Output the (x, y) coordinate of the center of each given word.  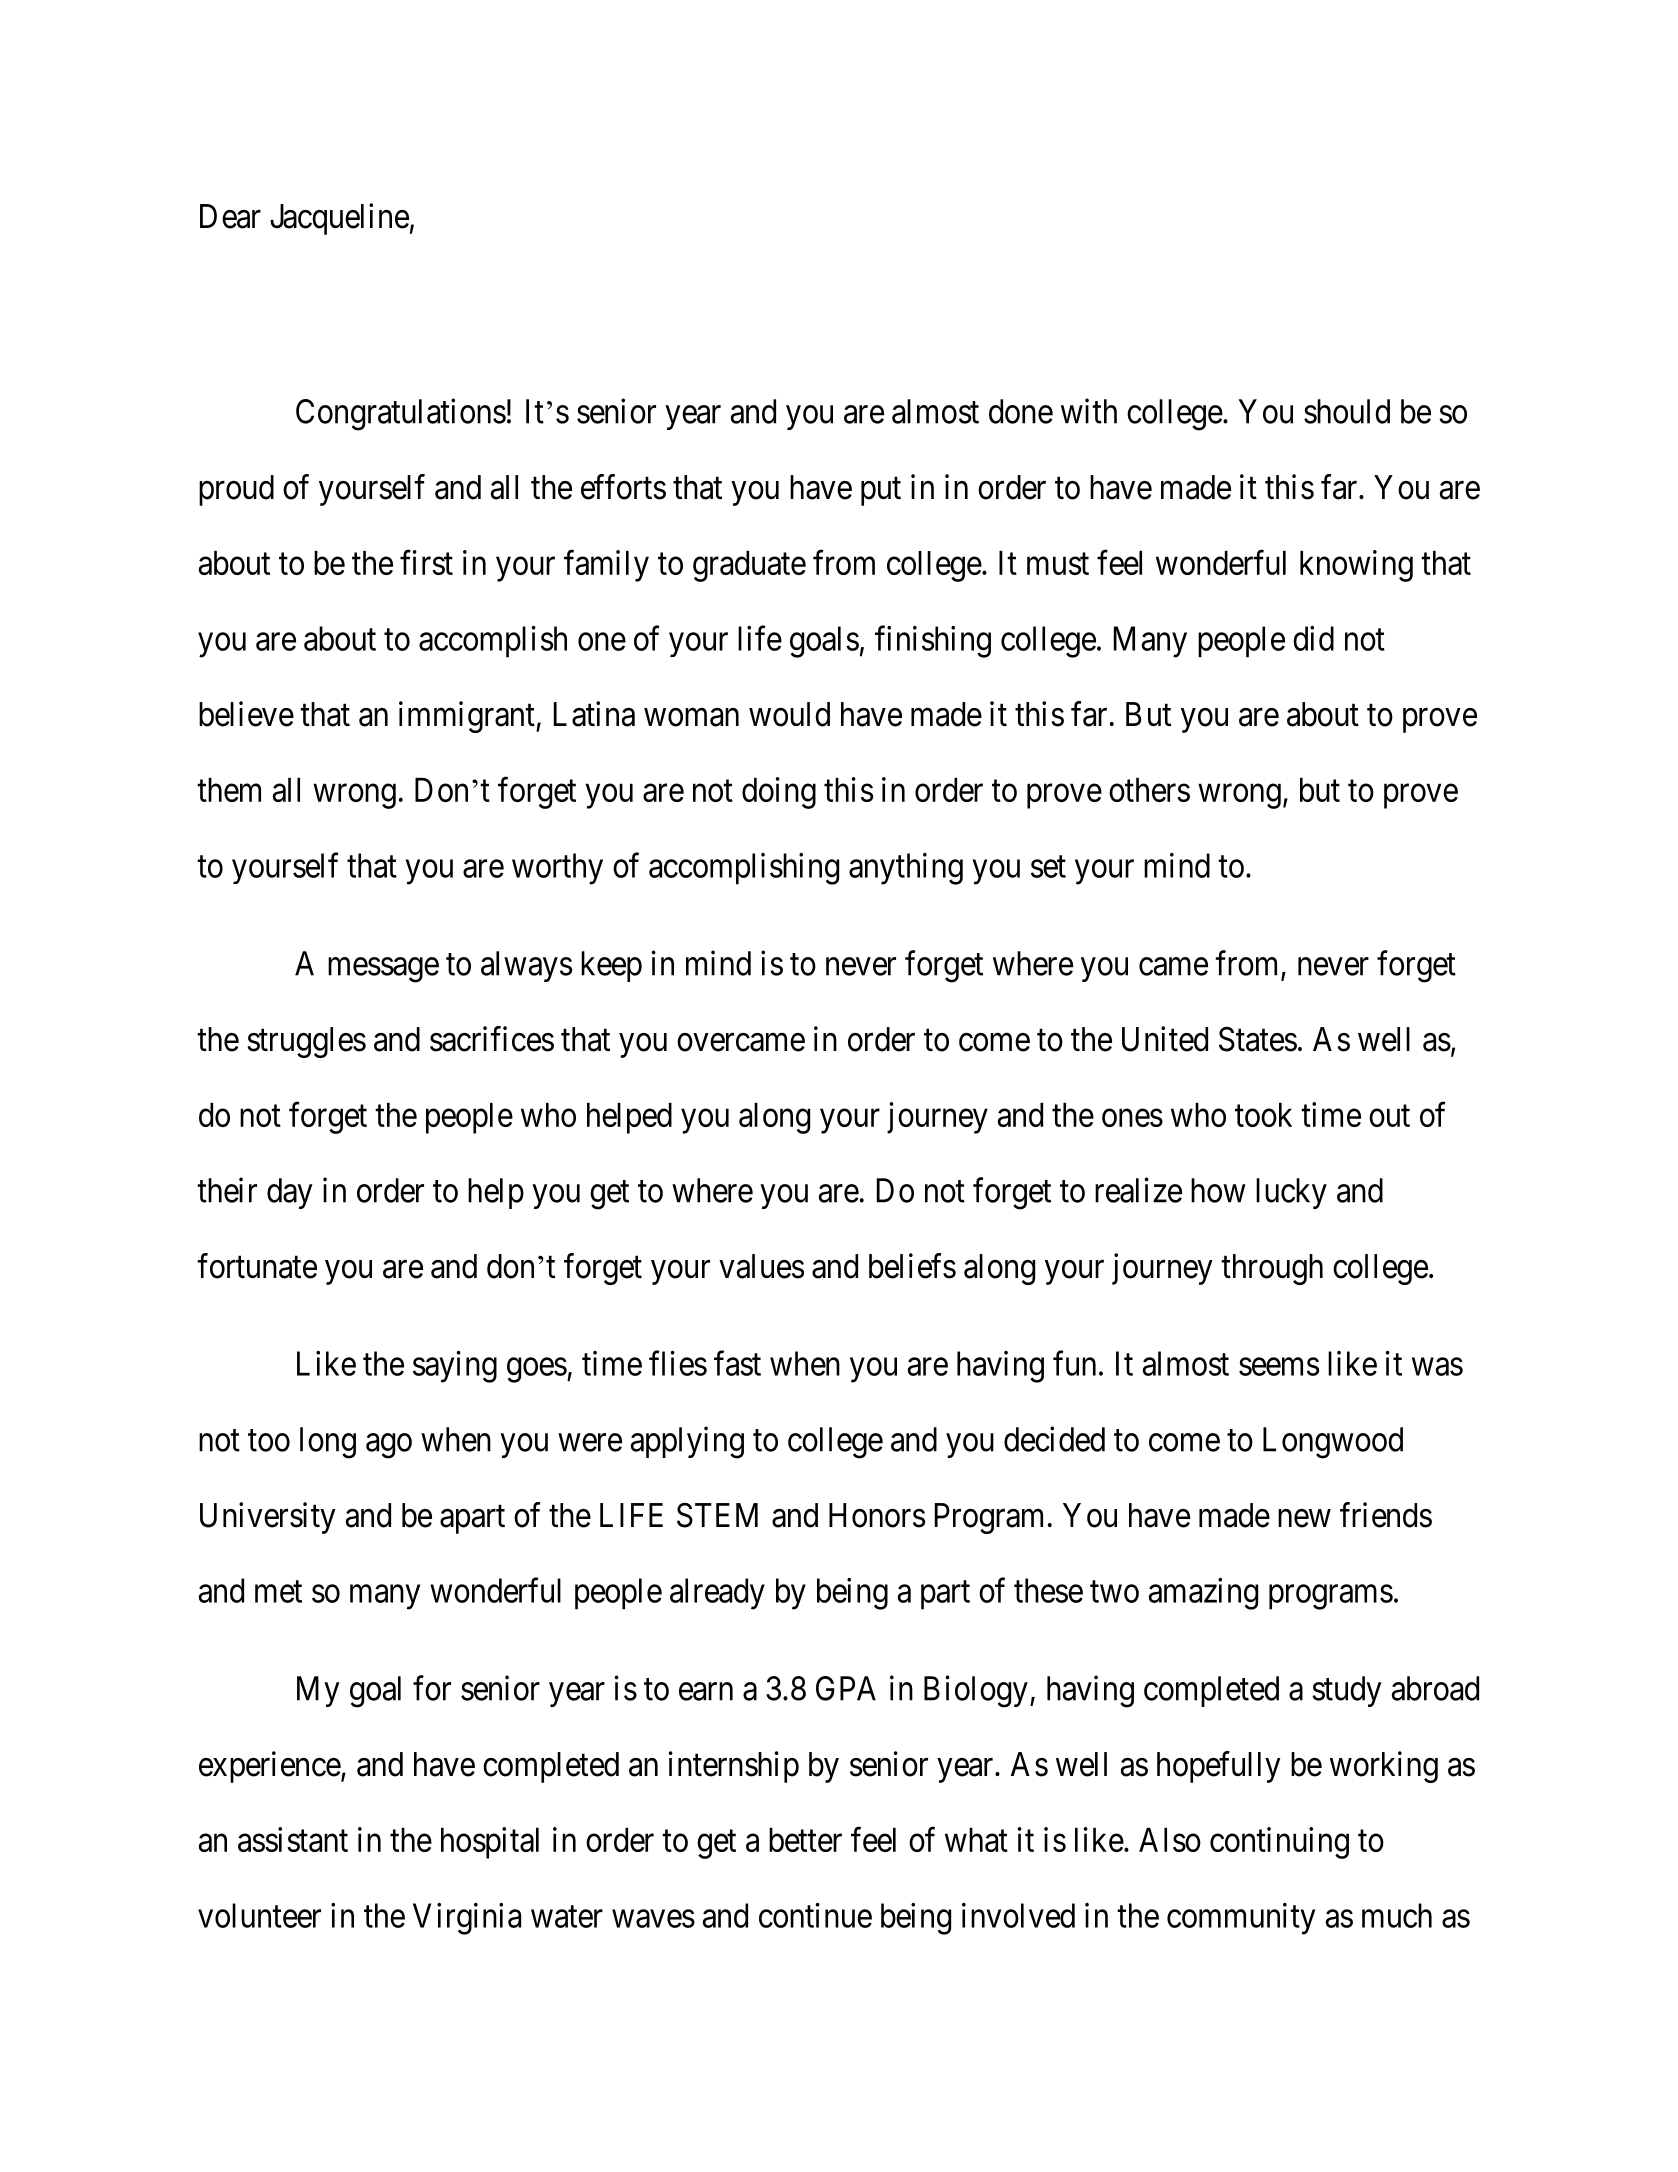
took (1263, 1115)
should (1347, 411)
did (1313, 638)
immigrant (468, 717)
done (1021, 411)
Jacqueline (339, 219)
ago (389, 1446)
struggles (307, 1042)
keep (611, 966)
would (789, 714)
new (1304, 1518)
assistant (293, 1839)
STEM (717, 1515)
